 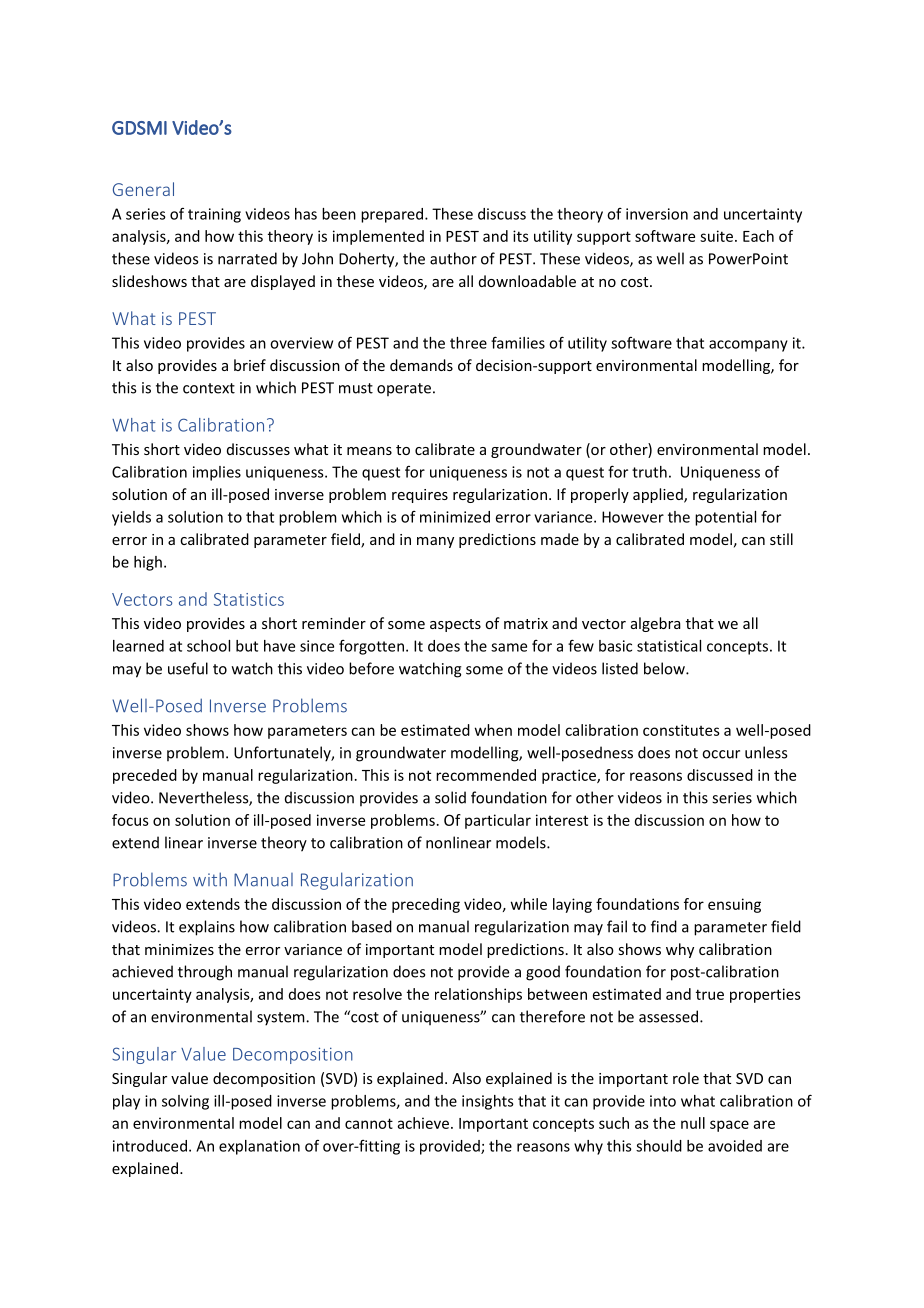 What do you see at coordinates (488, 1102) in the page?
I see `insights` at bounding box center [488, 1102].
